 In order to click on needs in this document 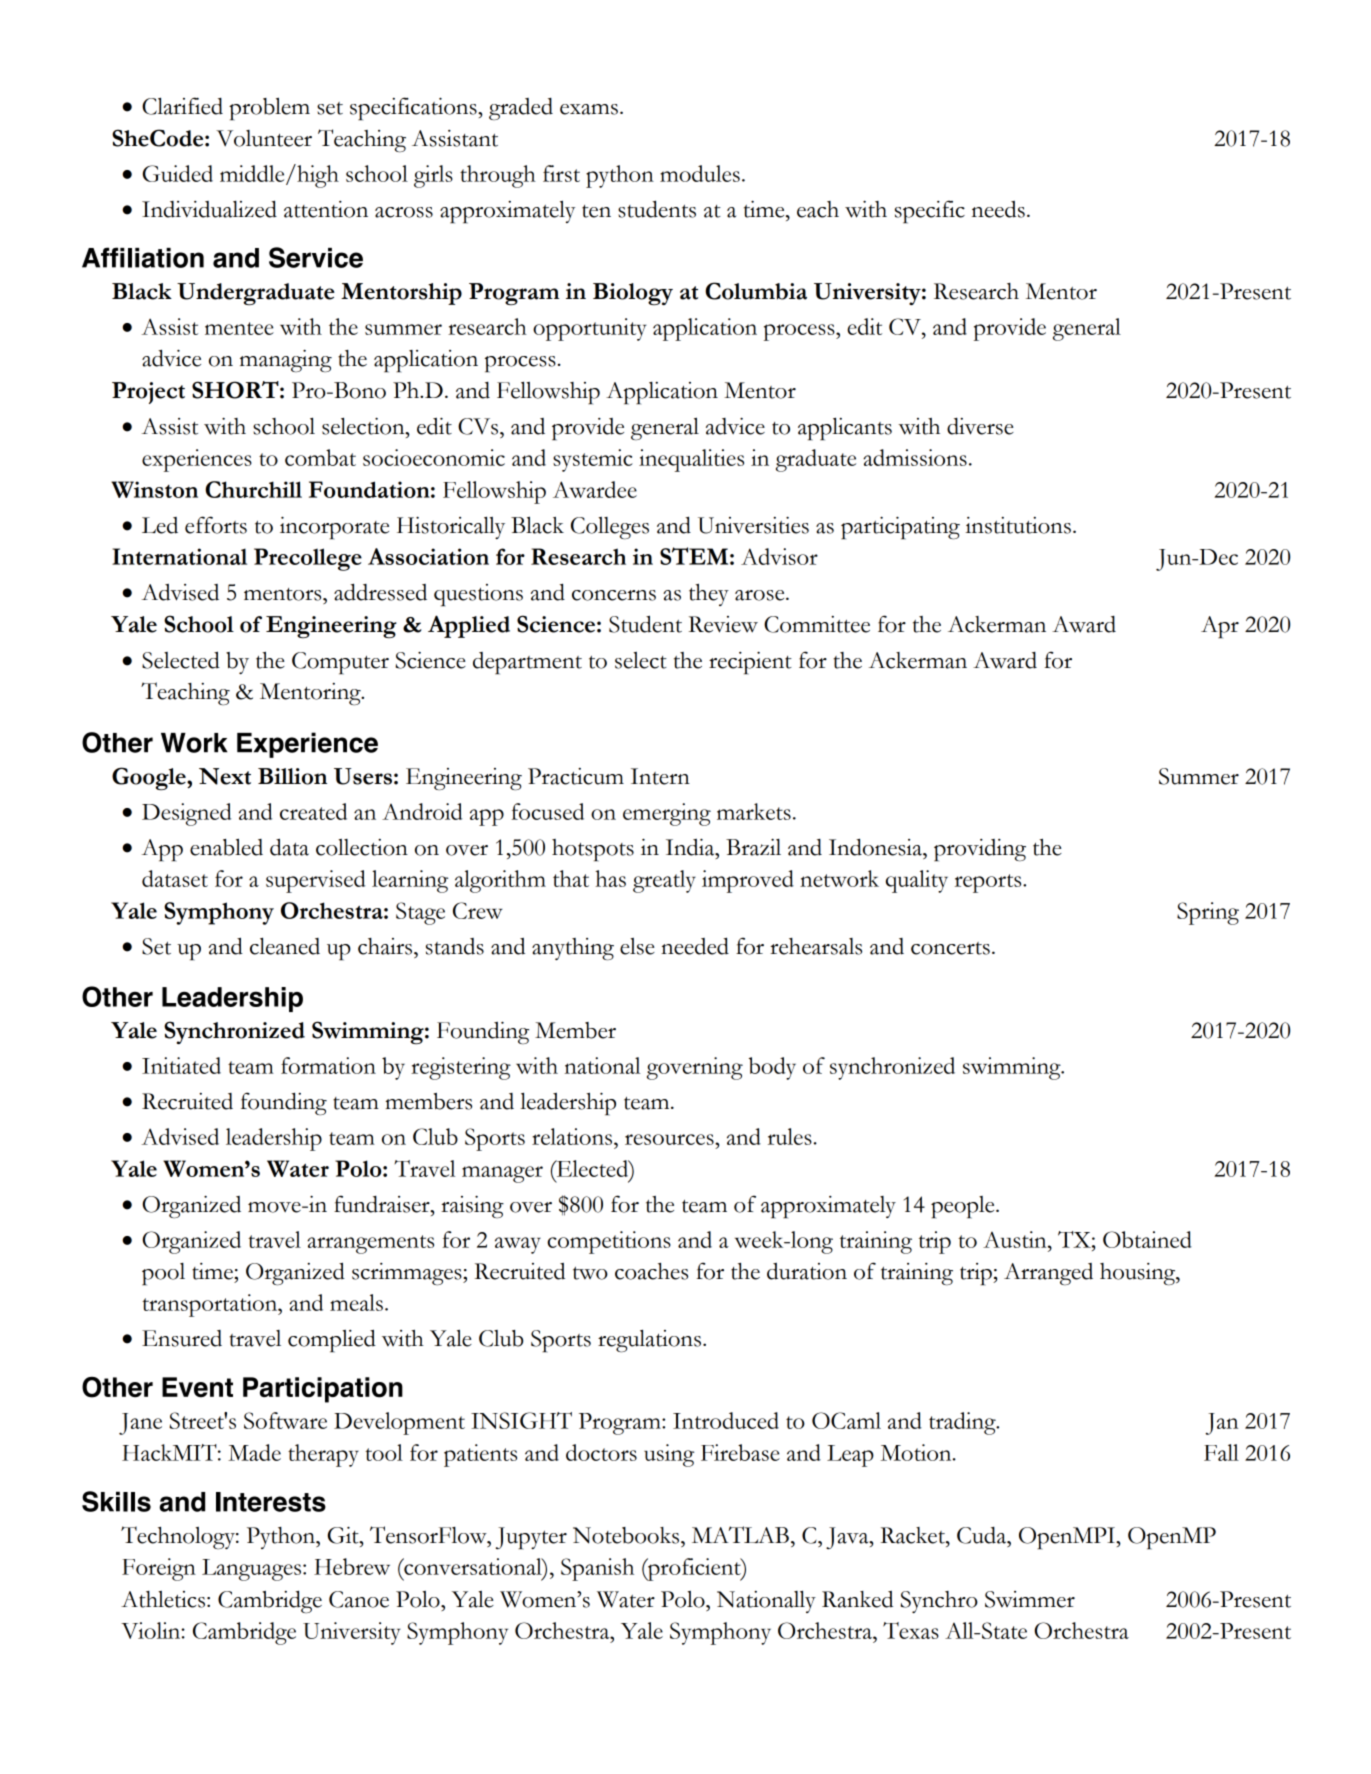, I will do `click(998, 209)`.
